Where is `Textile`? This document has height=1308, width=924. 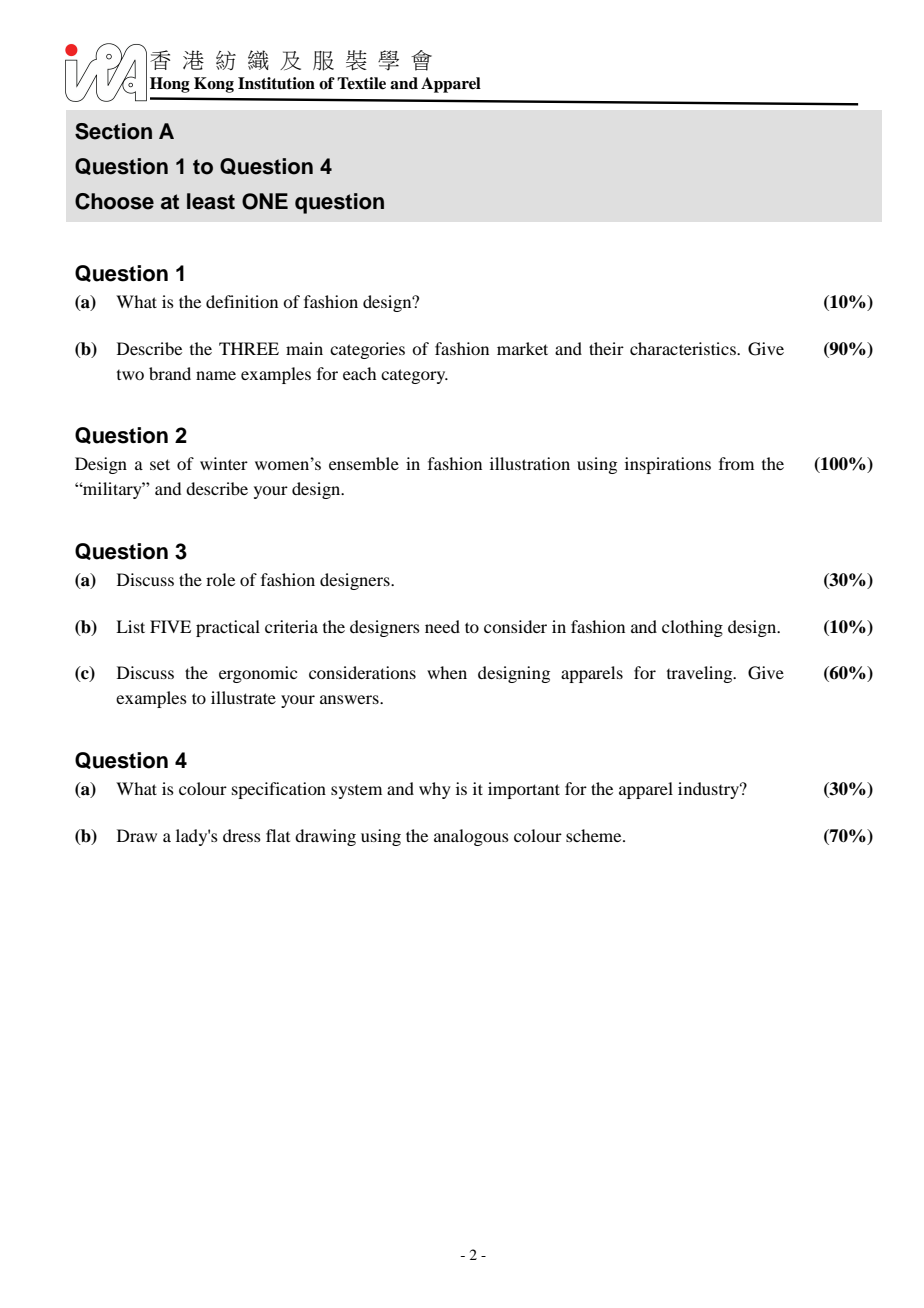
Textile is located at coordinates (361, 83).
